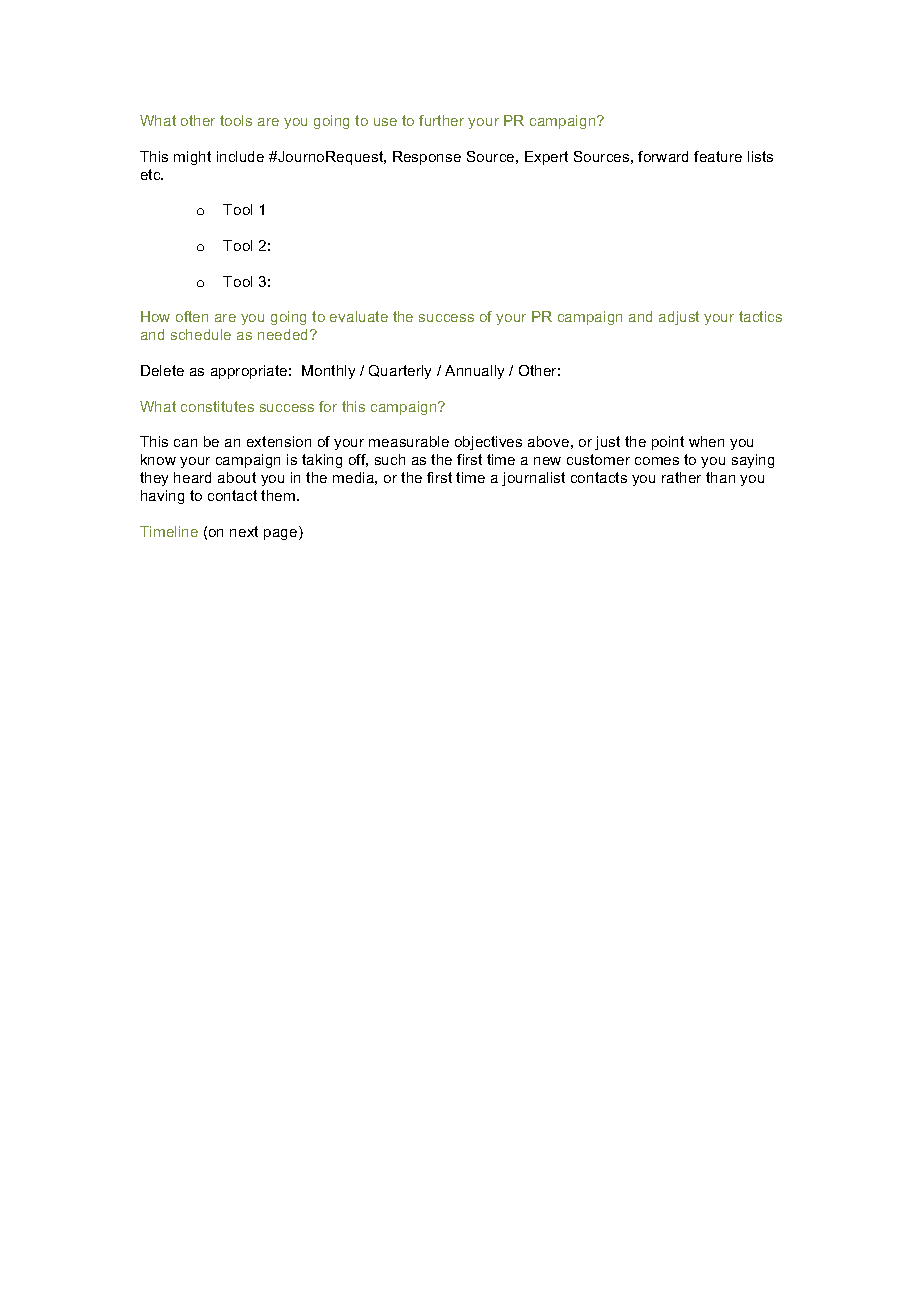  What do you see at coordinates (718, 156) in the screenshot?
I see `feature` at bounding box center [718, 156].
